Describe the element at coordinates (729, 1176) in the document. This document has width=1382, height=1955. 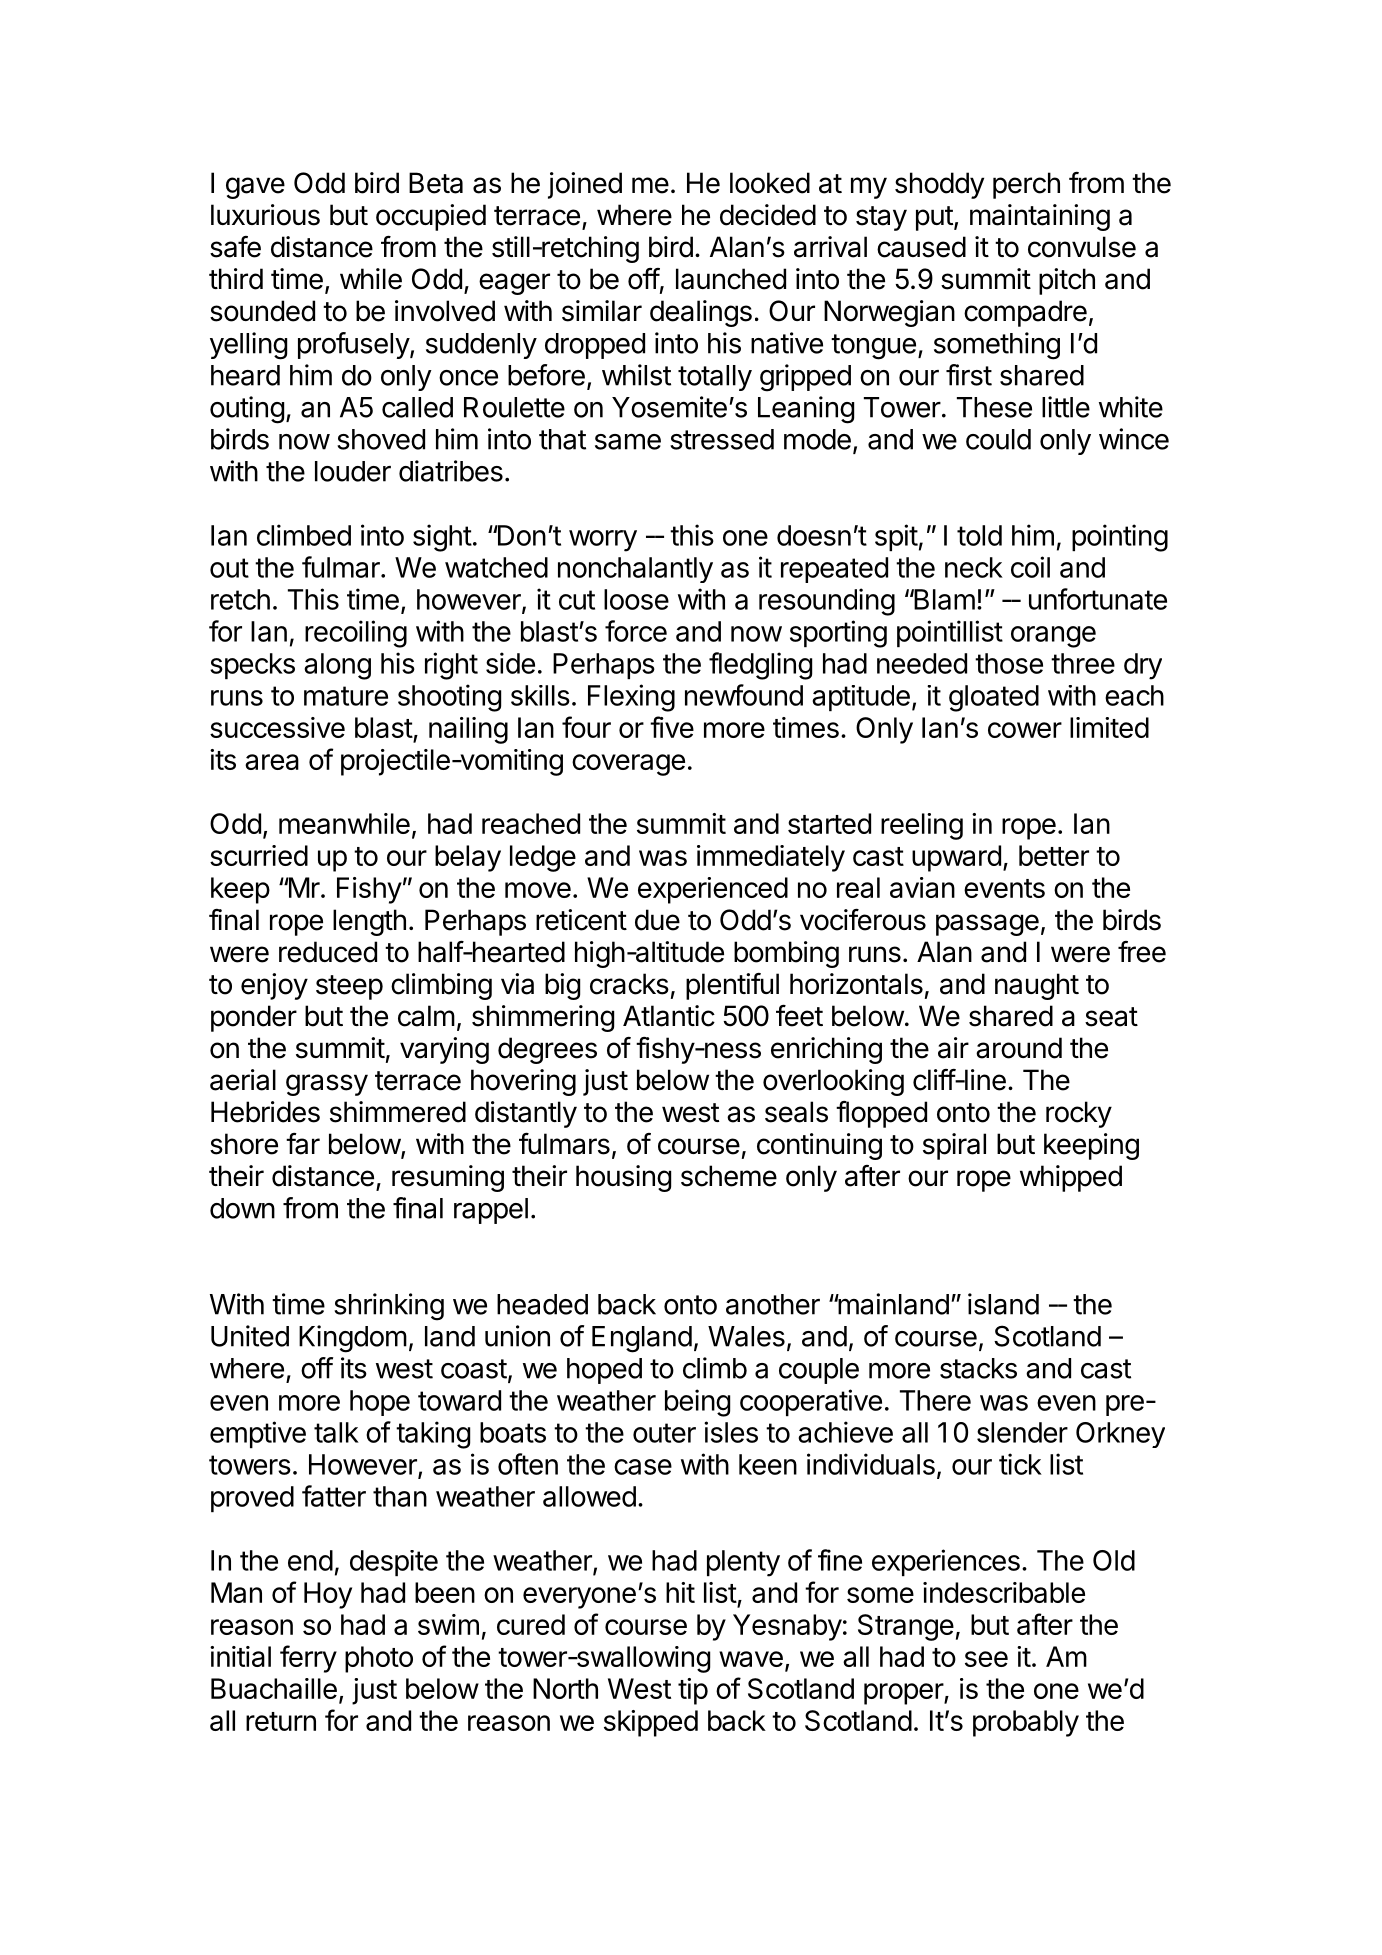
I see `scheme` at that location.
